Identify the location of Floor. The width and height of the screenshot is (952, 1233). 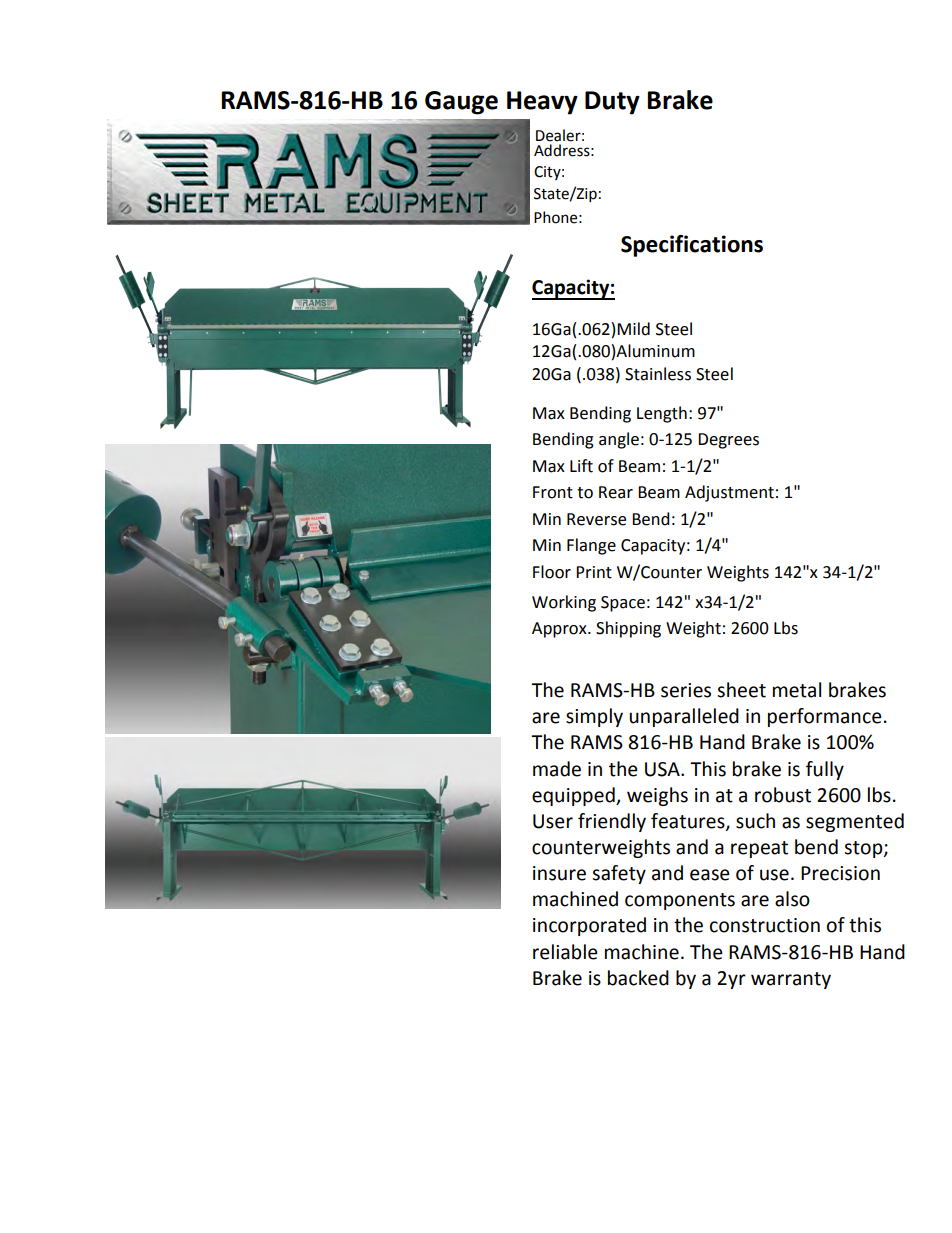
(552, 572).
